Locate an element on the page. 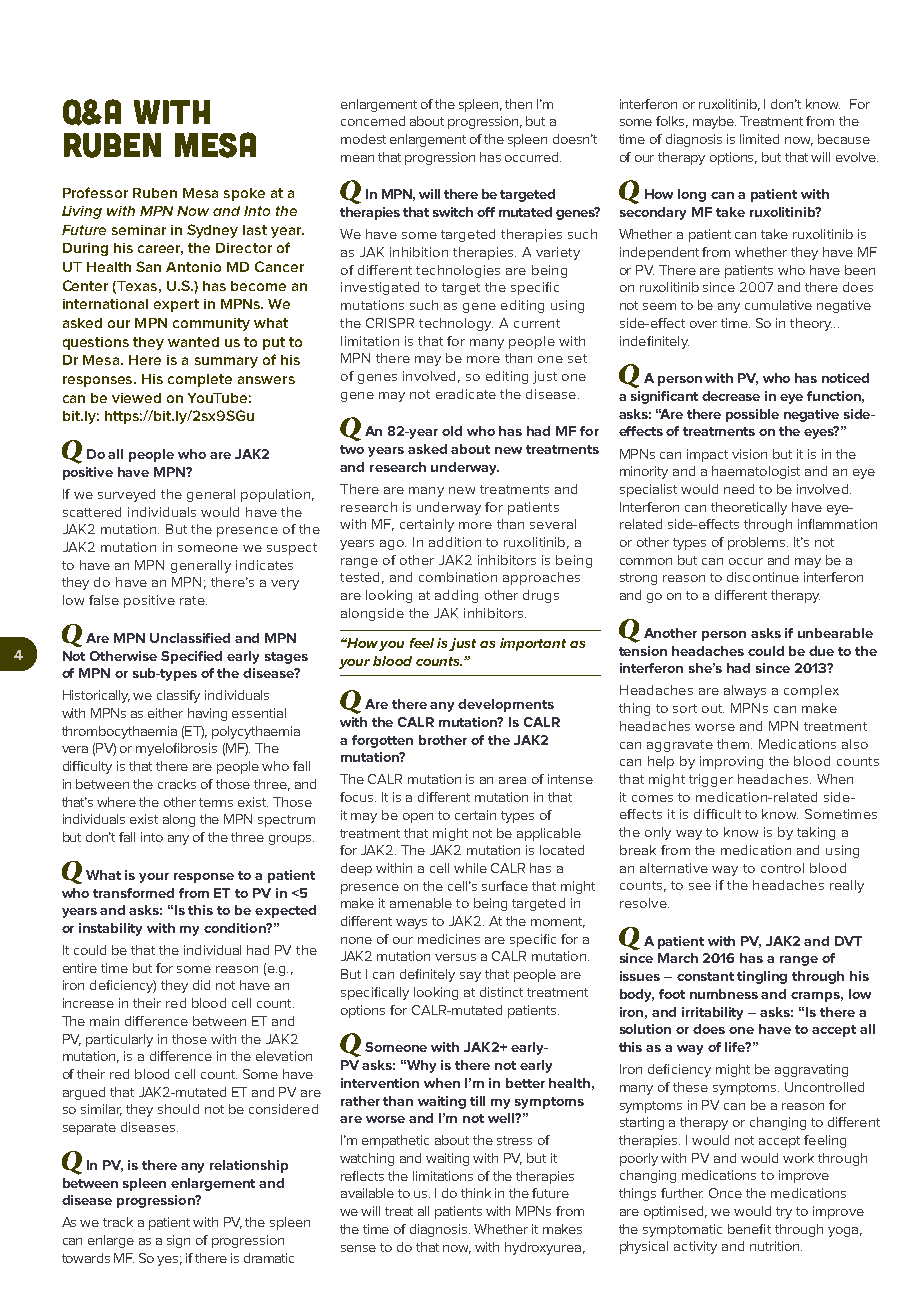 This document has height=1308, width=924. benefit is located at coordinates (749, 1229).
